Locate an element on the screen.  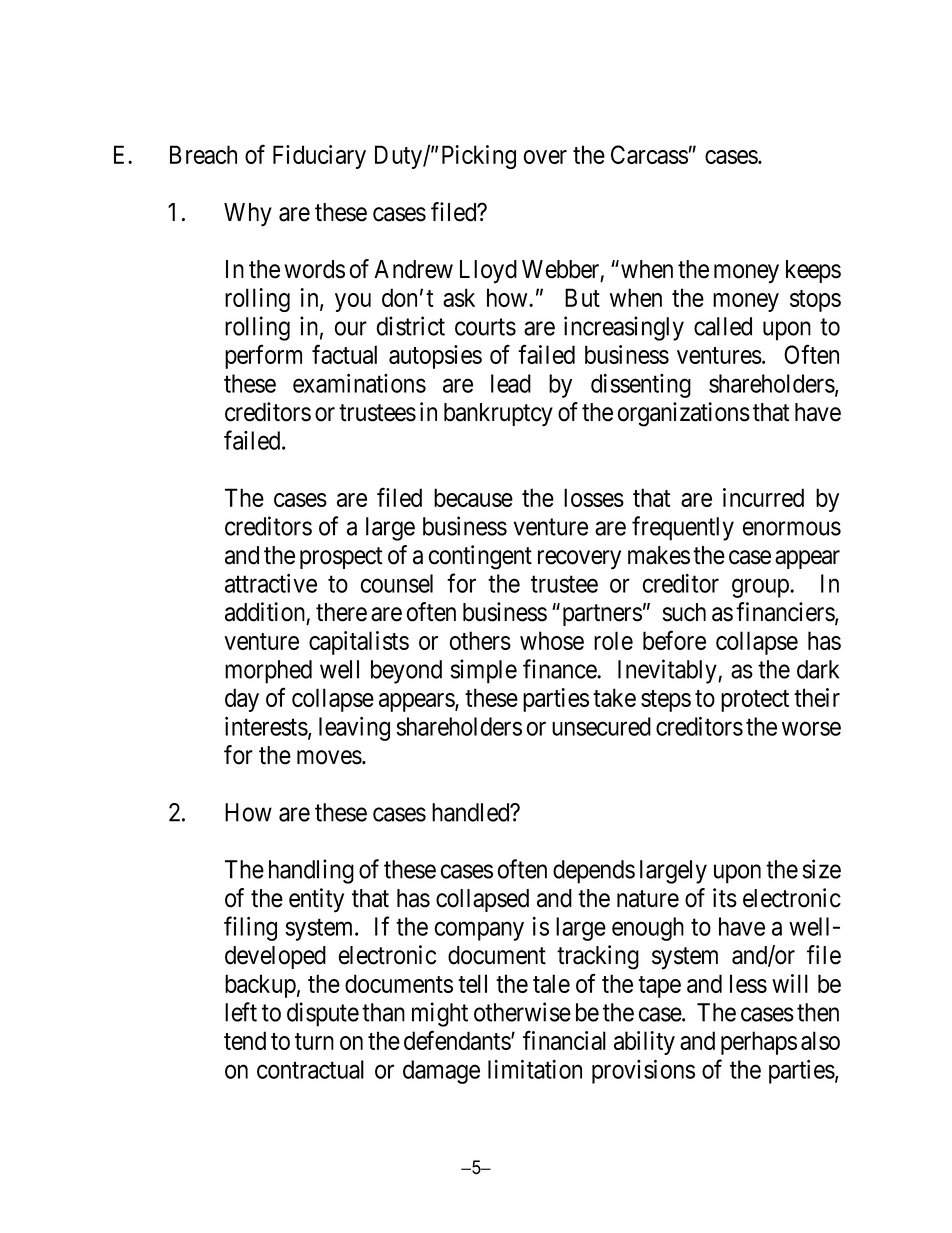
Carcass is located at coordinates (649, 154).
